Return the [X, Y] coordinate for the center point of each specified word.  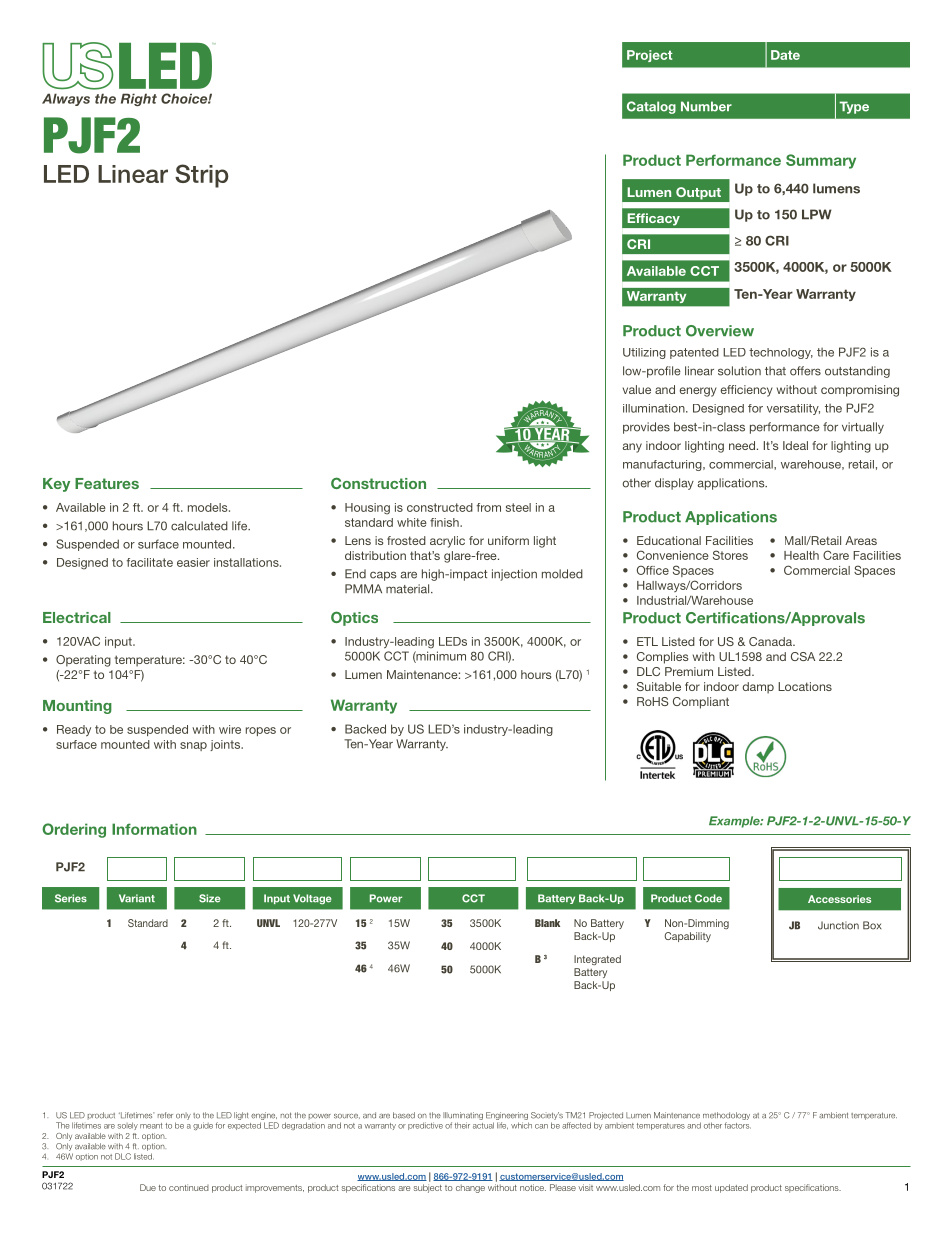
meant [151, 1126]
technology [781, 353]
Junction [838, 925]
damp [758, 688]
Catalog [651, 107]
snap [193, 746]
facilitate [150, 562]
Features [107, 483]
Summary [821, 161]
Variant [137, 898]
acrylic [447, 542]
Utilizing [644, 353]
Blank [547, 923]
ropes [261, 731]
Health [801, 555]
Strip [202, 176]
